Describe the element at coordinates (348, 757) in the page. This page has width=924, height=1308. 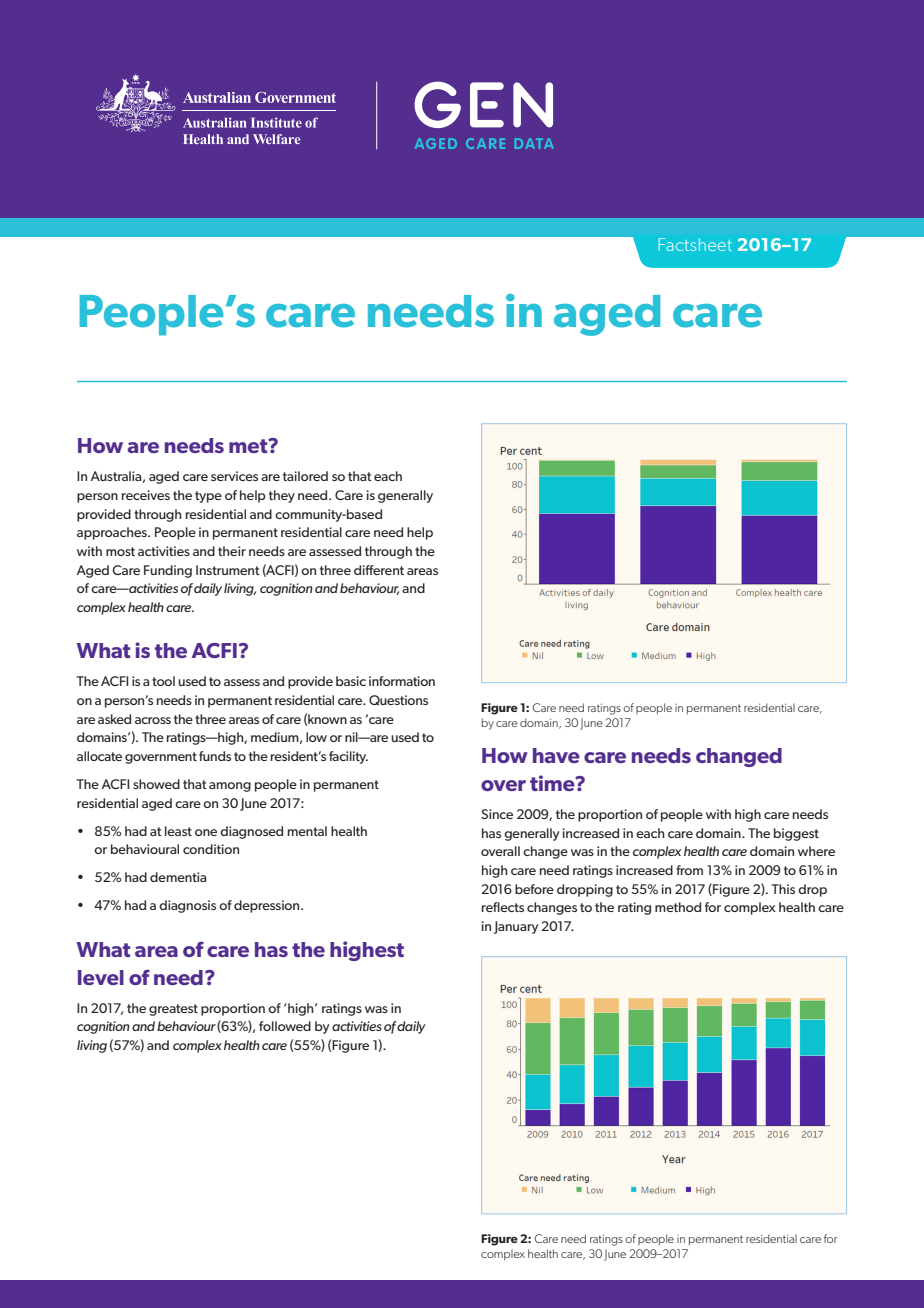
I see `facility` at that location.
